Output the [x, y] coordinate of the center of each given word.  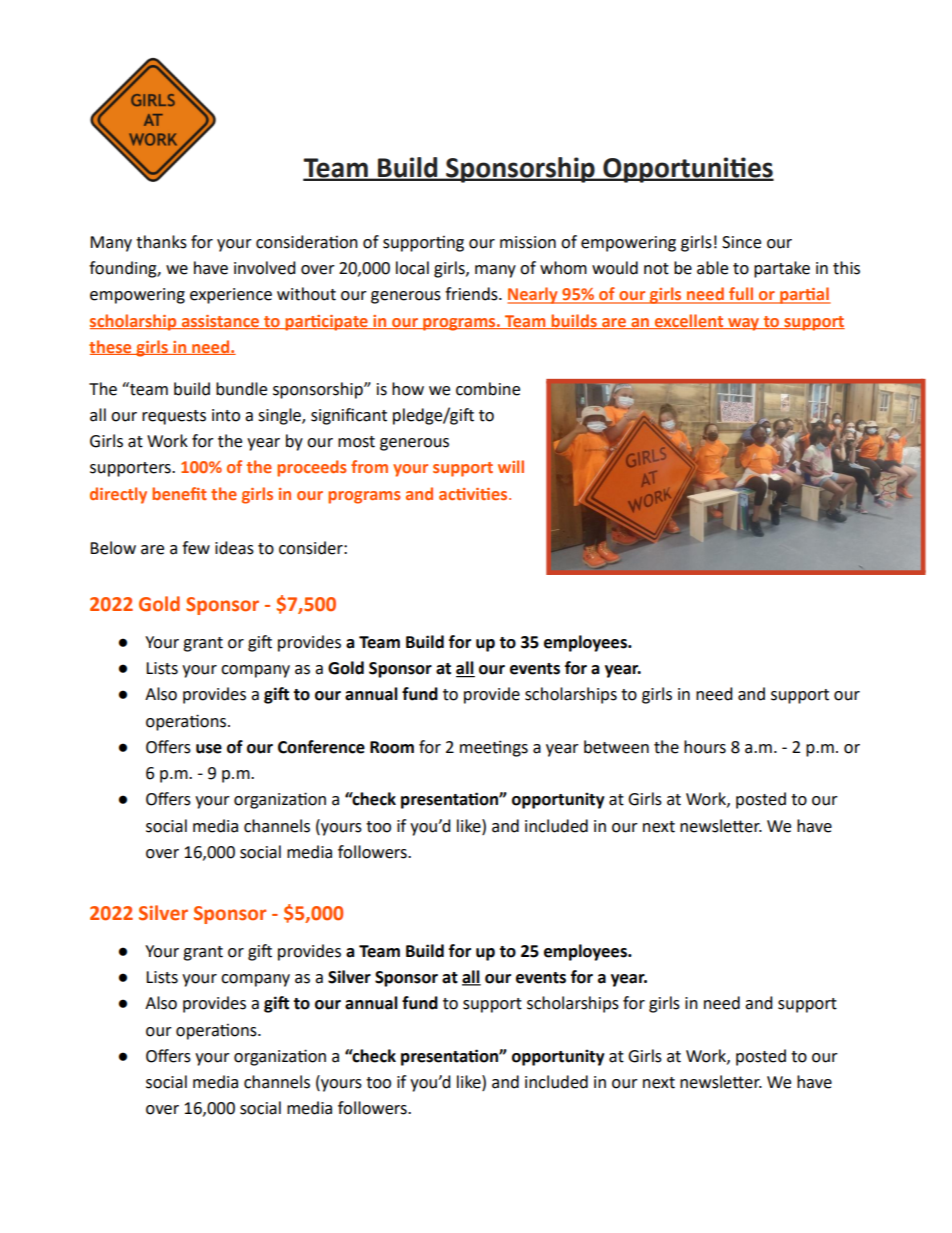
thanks [161, 242]
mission [528, 242]
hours [705, 747]
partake [782, 269]
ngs [515, 750]
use [209, 749]
